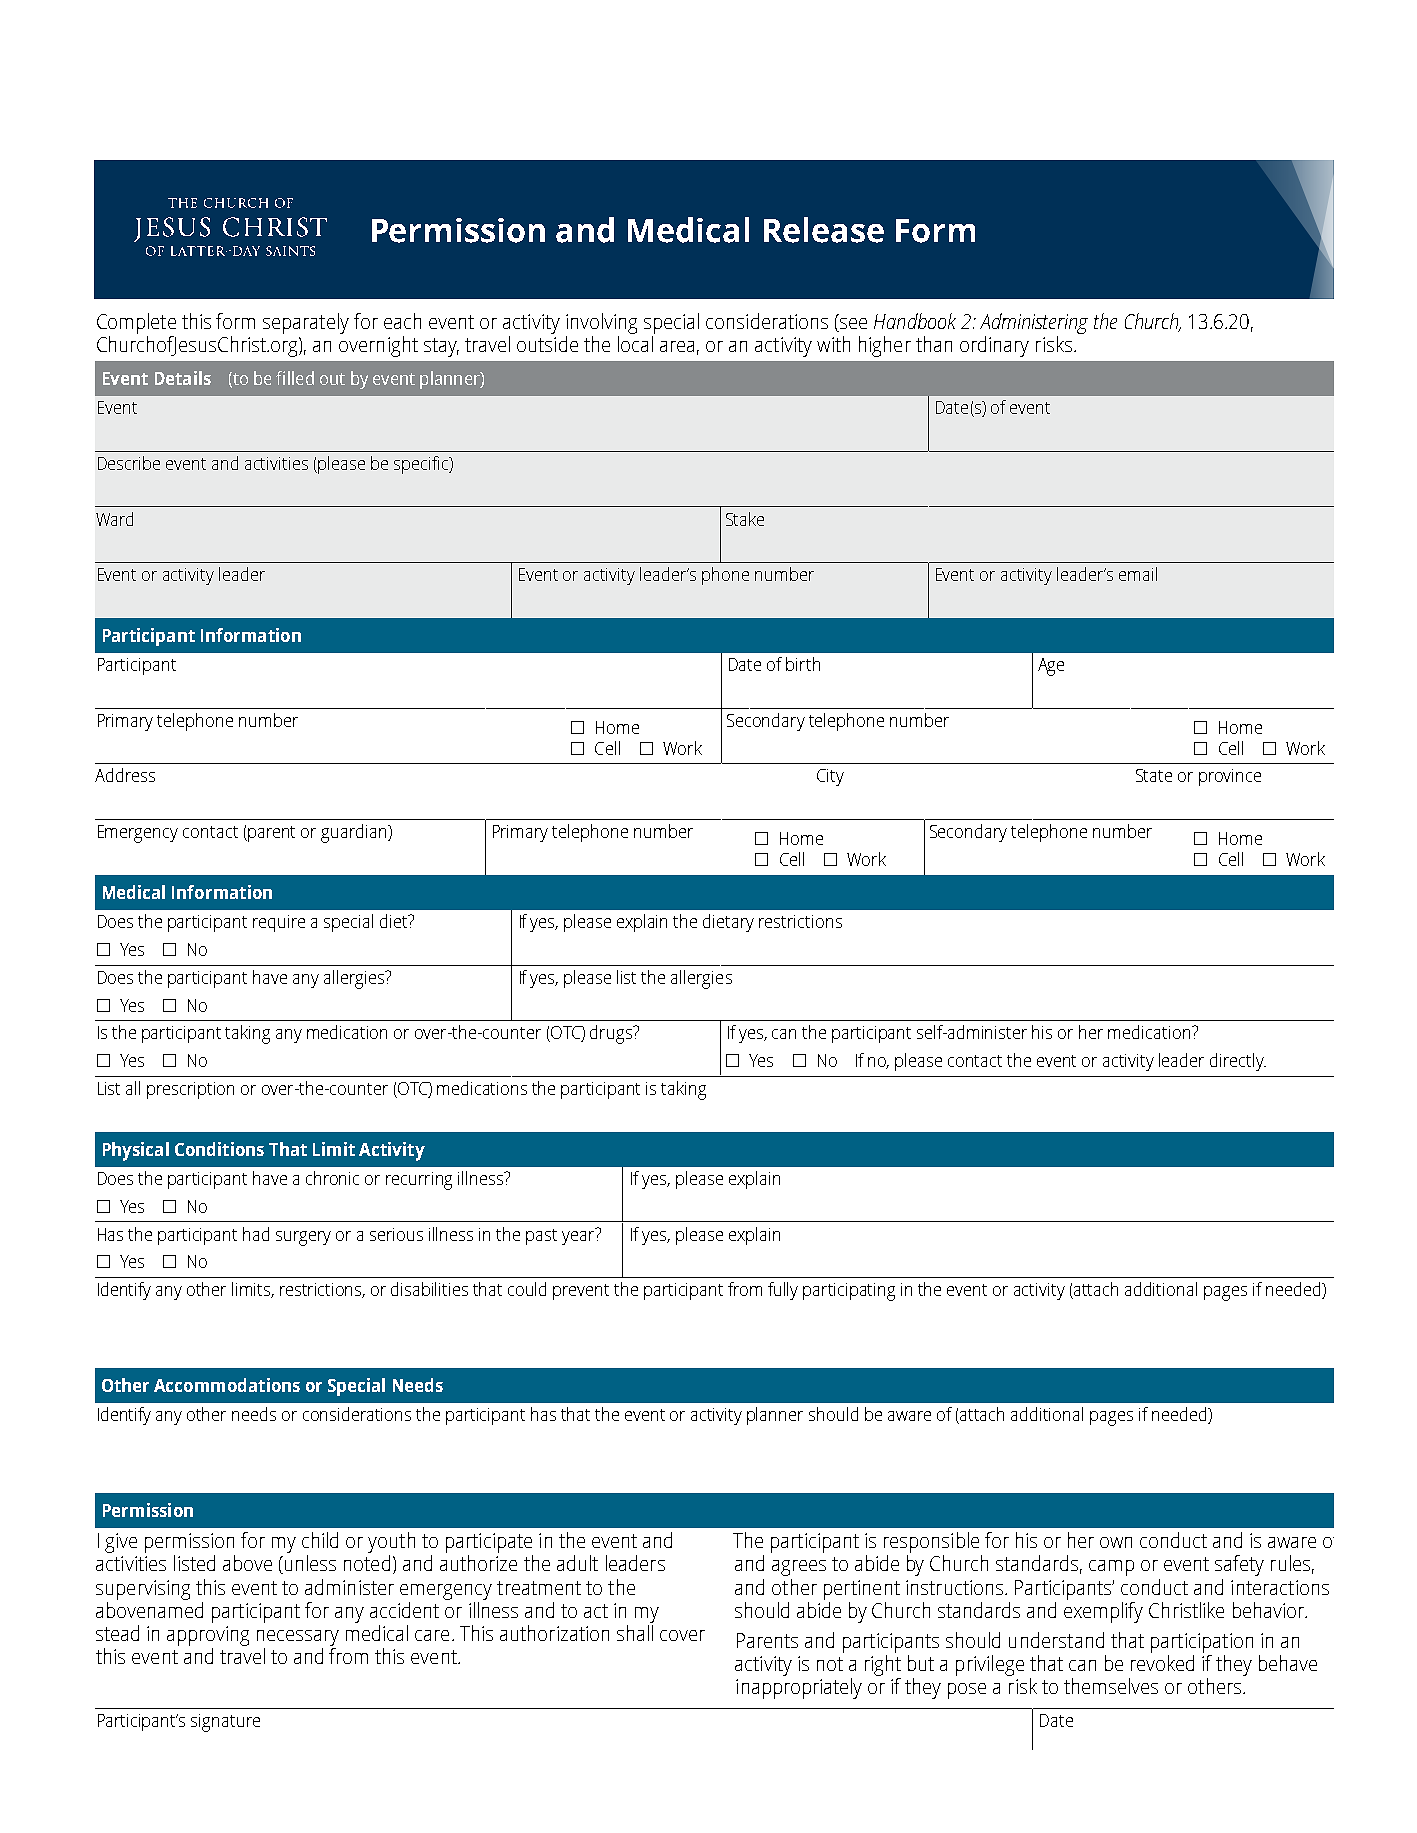  Describe the element at coordinates (256, 1234) in the document. I see `had` at that location.
